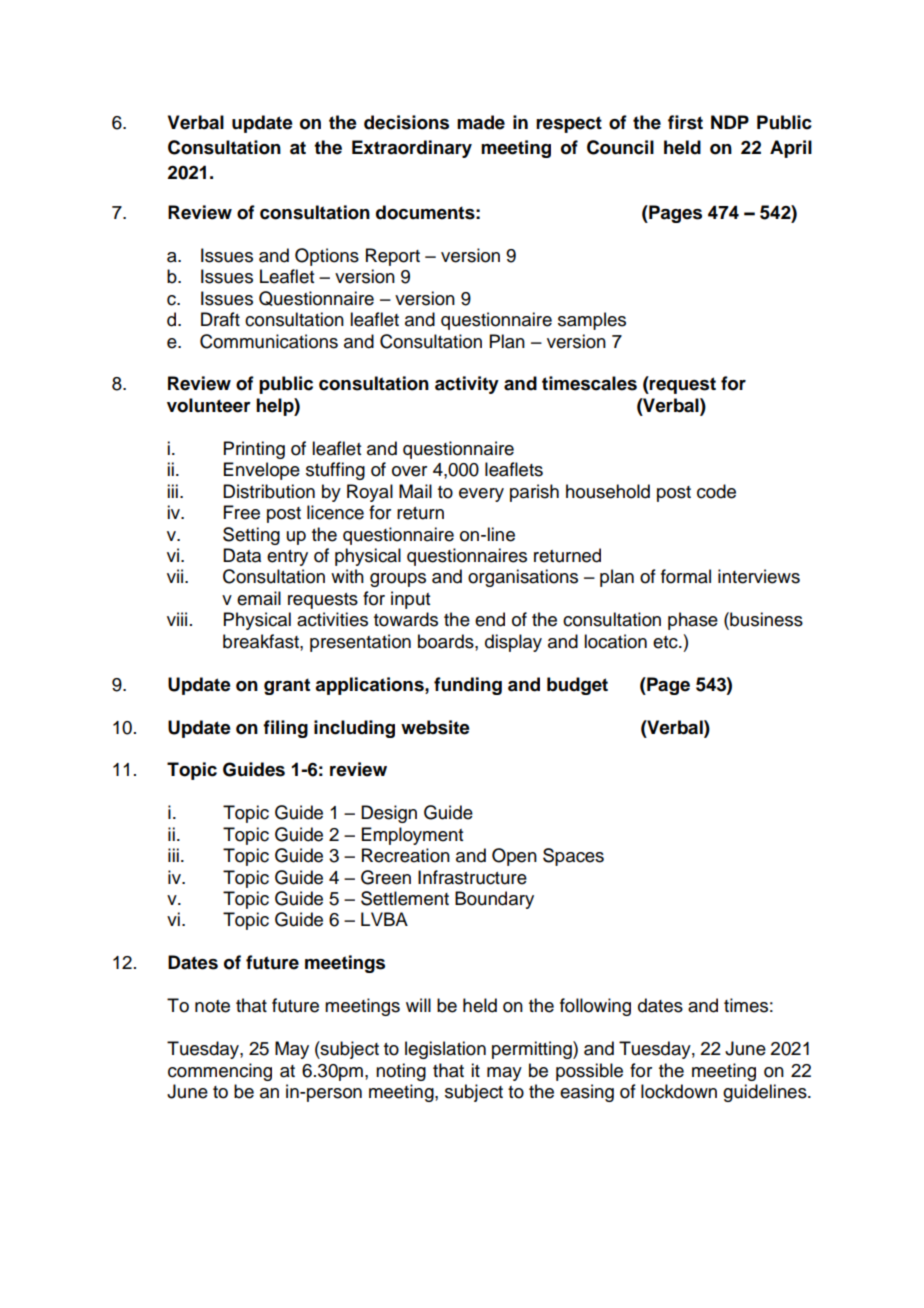 The height and width of the screenshot is (1308, 924). Describe the element at coordinates (285, 729) in the screenshot. I see `filing` at that location.
